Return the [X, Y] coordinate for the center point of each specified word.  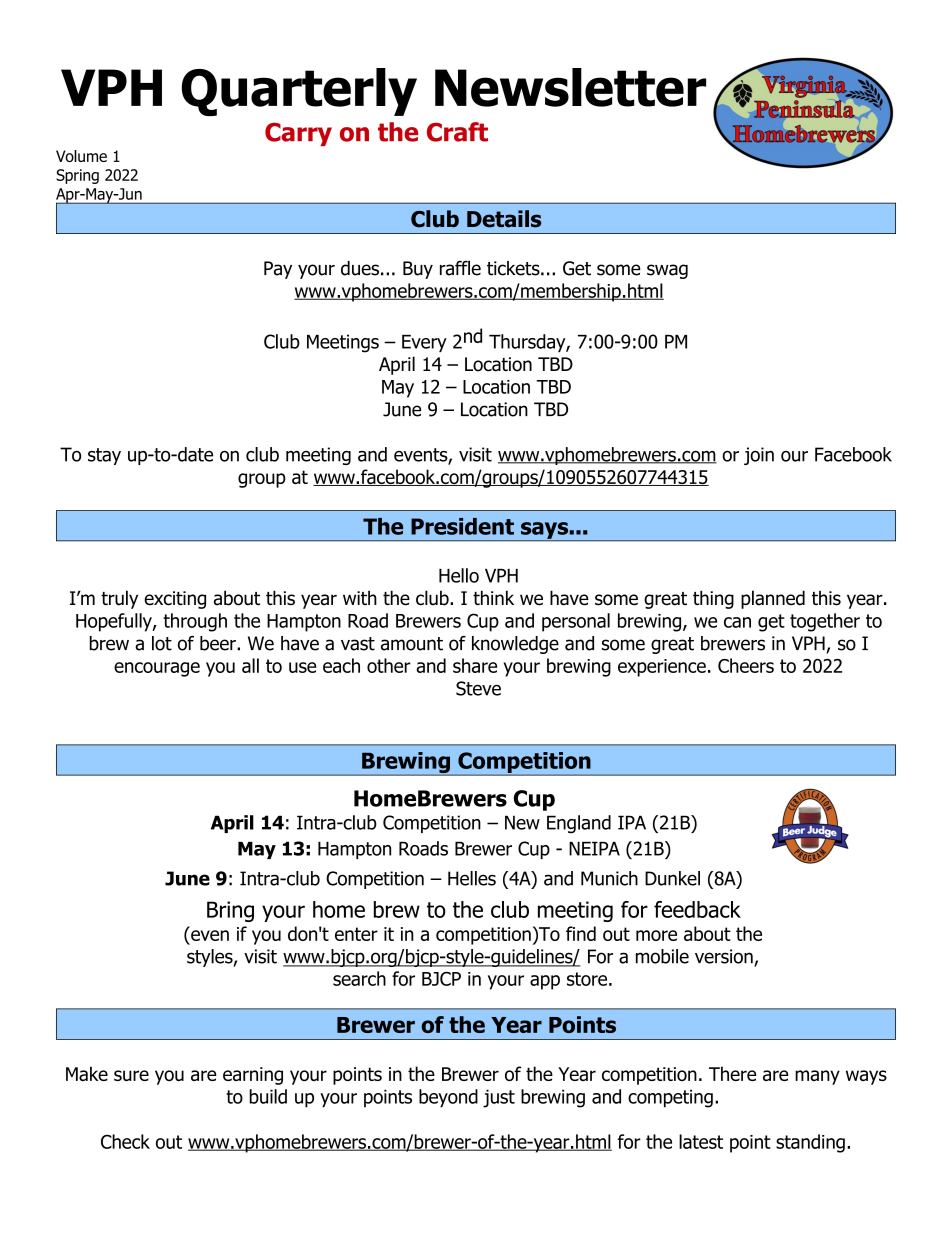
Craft [457, 132]
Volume [81, 156]
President [462, 526]
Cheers [746, 665]
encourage [157, 669]
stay [104, 456]
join [759, 456]
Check [125, 1141]
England [579, 824]
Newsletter [570, 87]
